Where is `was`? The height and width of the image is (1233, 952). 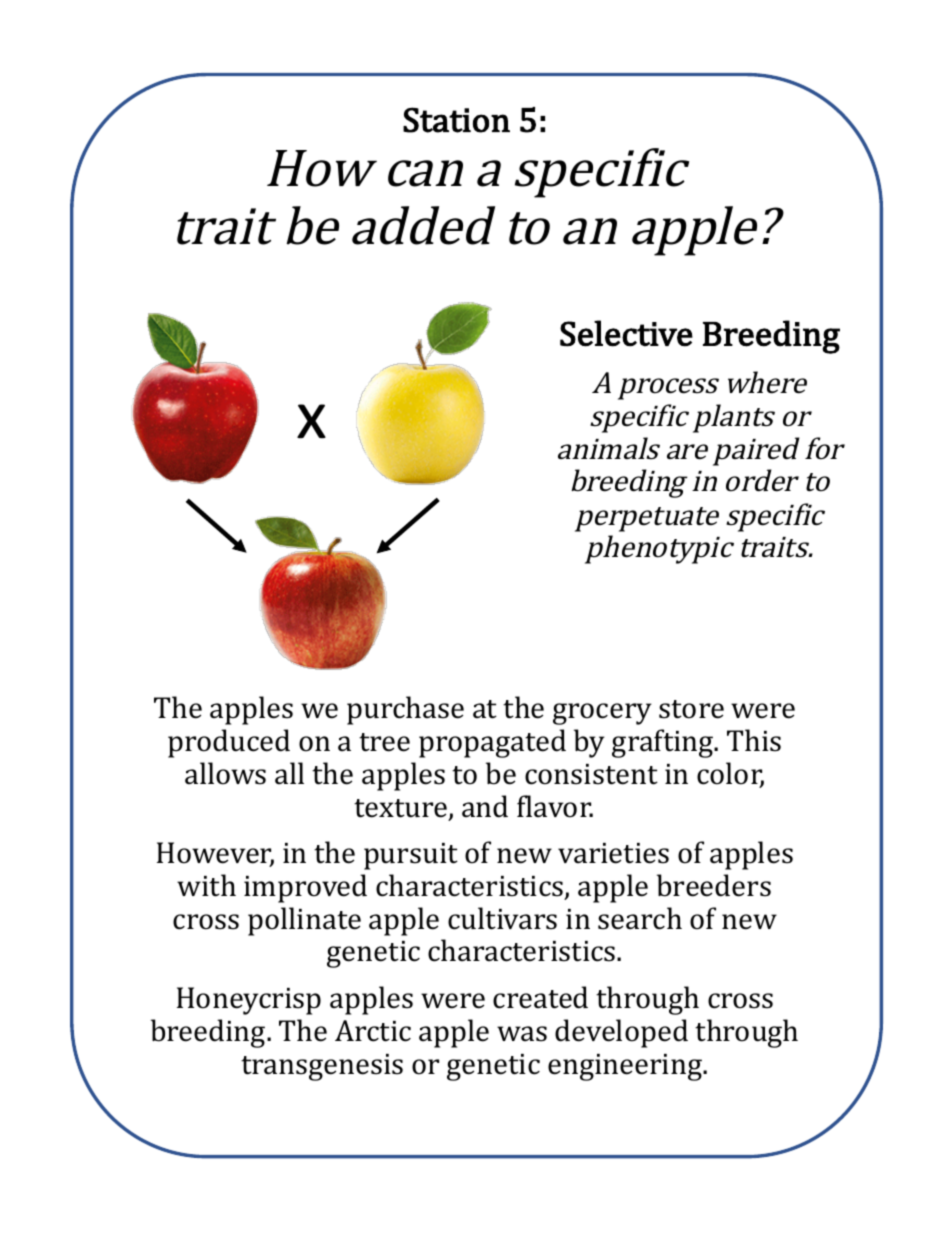
was is located at coordinates (522, 1034).
